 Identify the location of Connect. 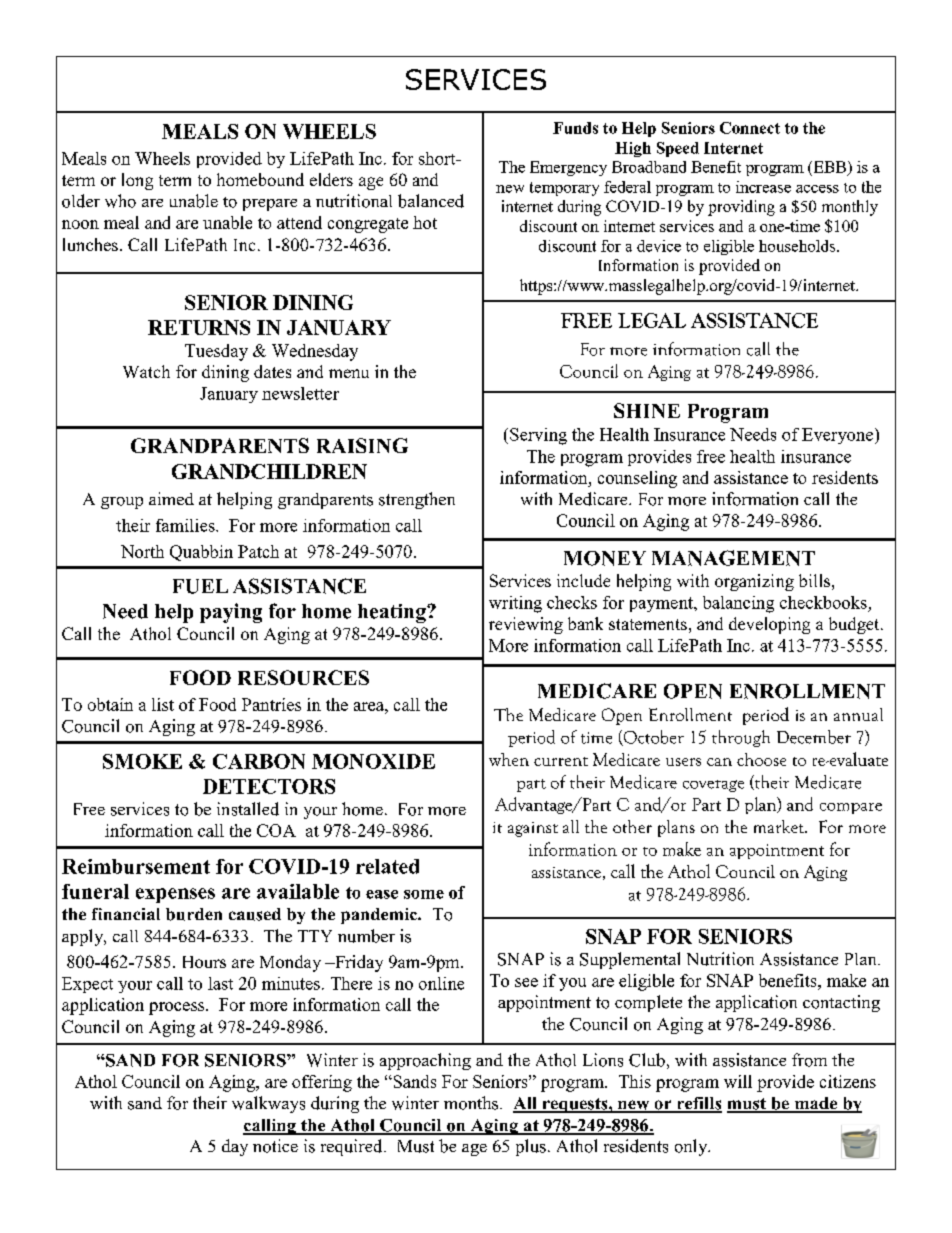
(750, 128).
